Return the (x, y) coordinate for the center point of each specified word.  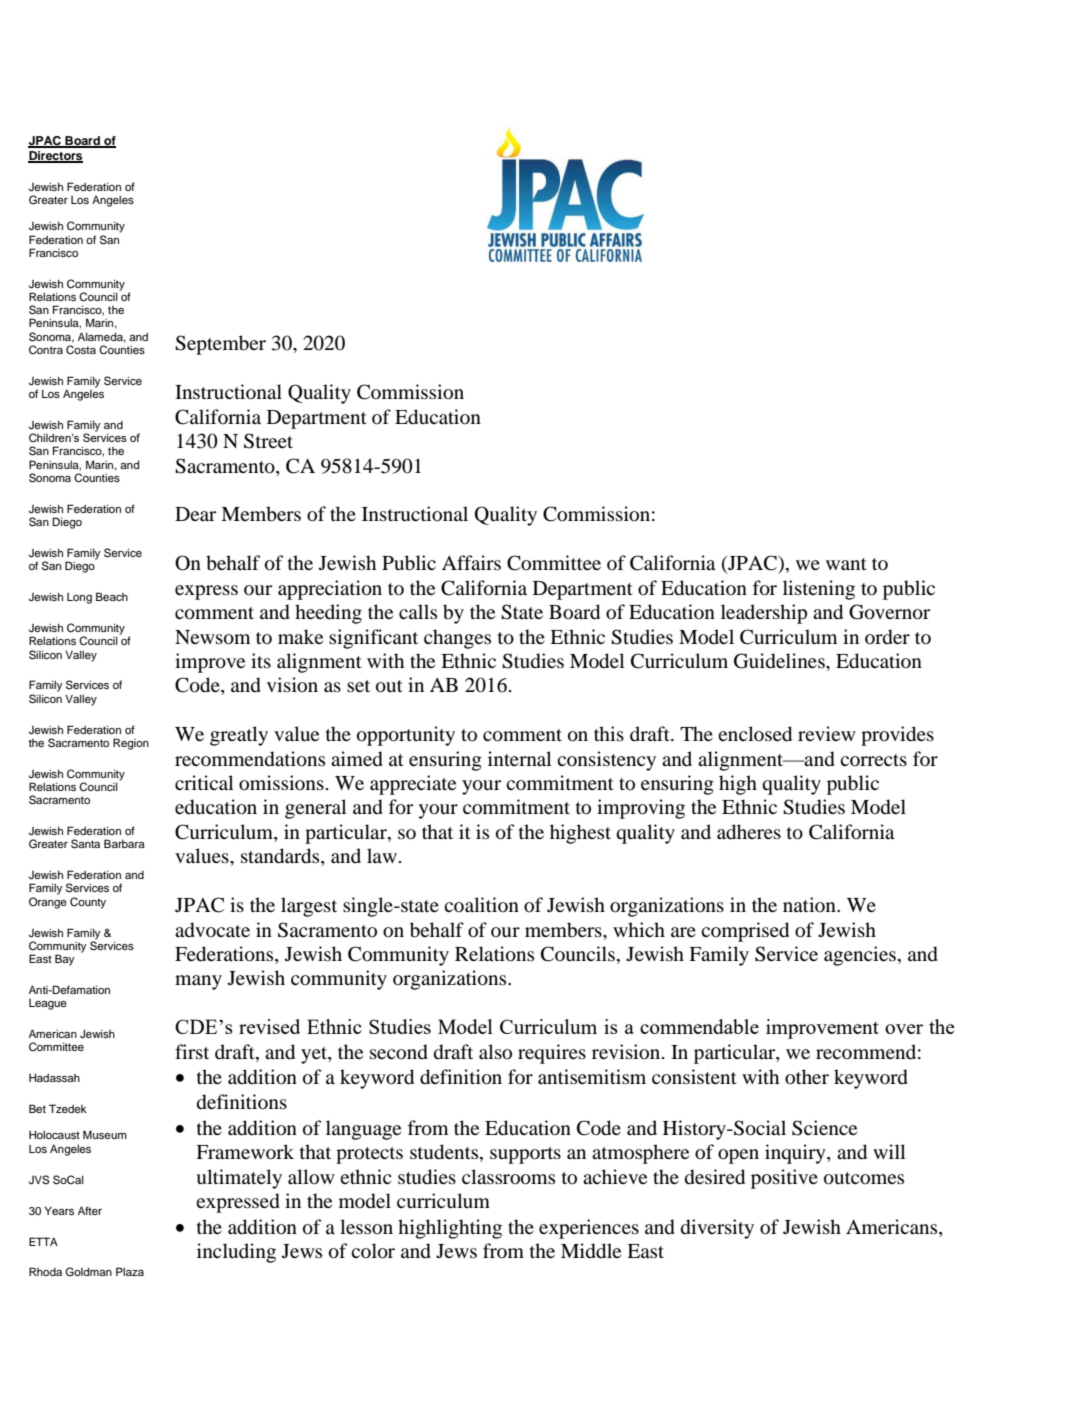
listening (819, 590)
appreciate (413, 785)
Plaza (130, 1271)
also (495, 1052)
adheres (749, 832)
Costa (81, 350)
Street (268, 441)
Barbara (124, 843)
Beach (112, 596)
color (373, 1251)
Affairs (471, 562)
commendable (699, 1026)
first (192, 1051)
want (846, 564)
